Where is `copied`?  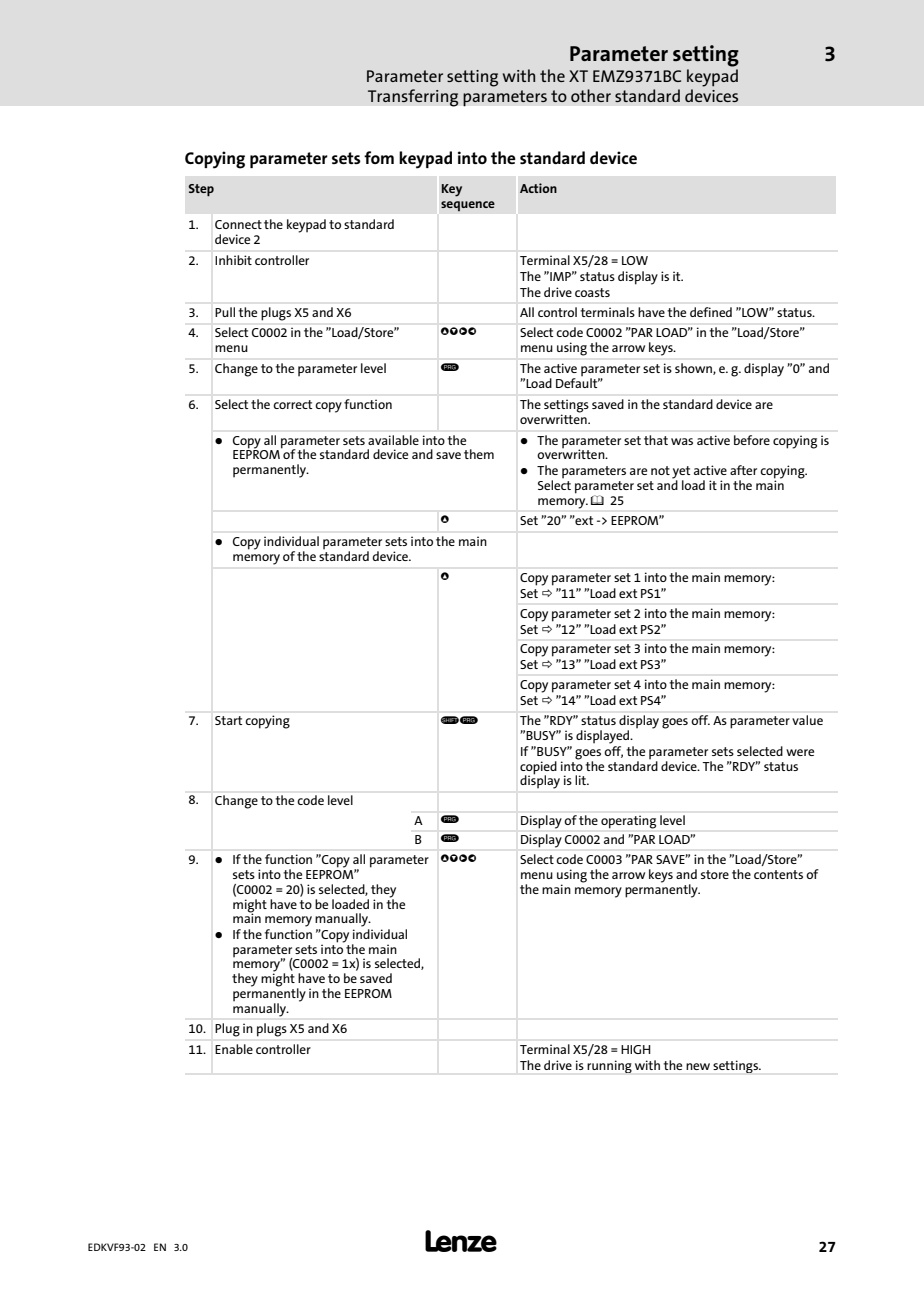 copied is located at coordinates (538, 768).
